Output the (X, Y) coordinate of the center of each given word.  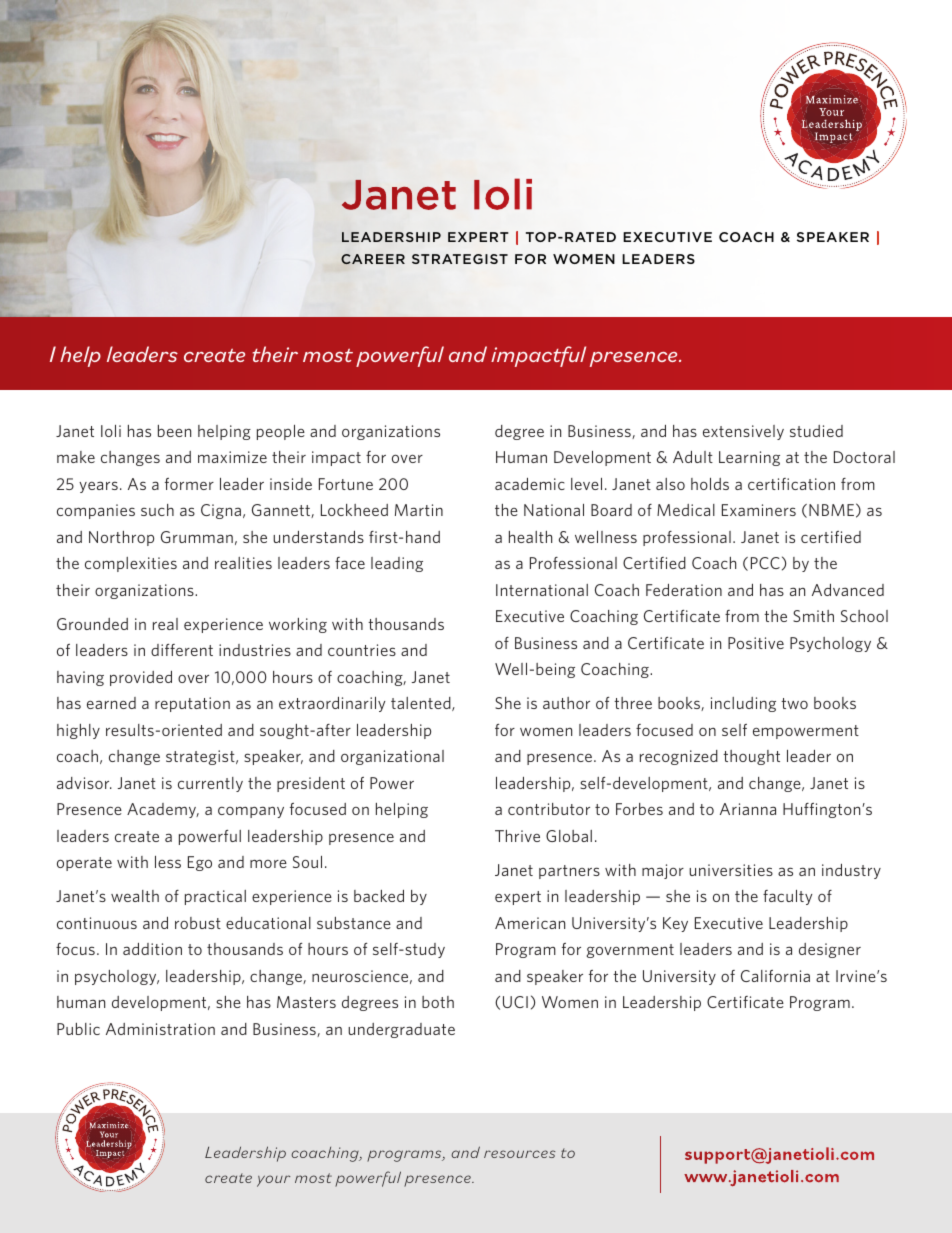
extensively (743, 432)
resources (519, 1154)
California (775, 976)
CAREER (373, 259)
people (281, 432)
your (273, 1181)
